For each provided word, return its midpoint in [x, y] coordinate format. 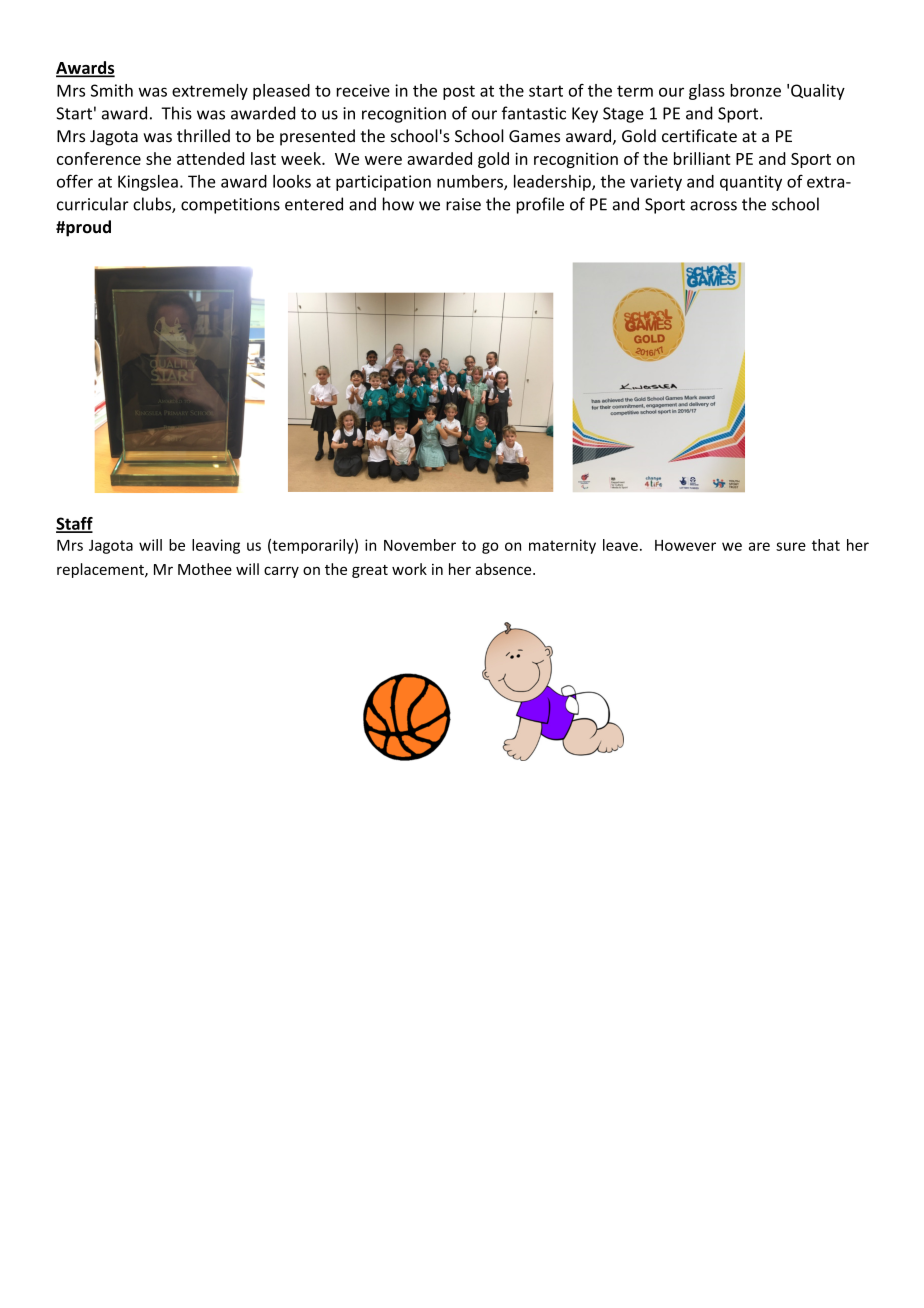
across [713, 206]
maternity [562, 546]
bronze [755, 90]
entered [314, 204]
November [420, 545]
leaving [216, 546]
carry [281, 572]
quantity [751, 183]
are [759, 546]
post [459, 92]
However [685, 545]
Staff [74, 524]
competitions [230, 206]
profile [540, 205]
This [176, 113]
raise [463, 204]
